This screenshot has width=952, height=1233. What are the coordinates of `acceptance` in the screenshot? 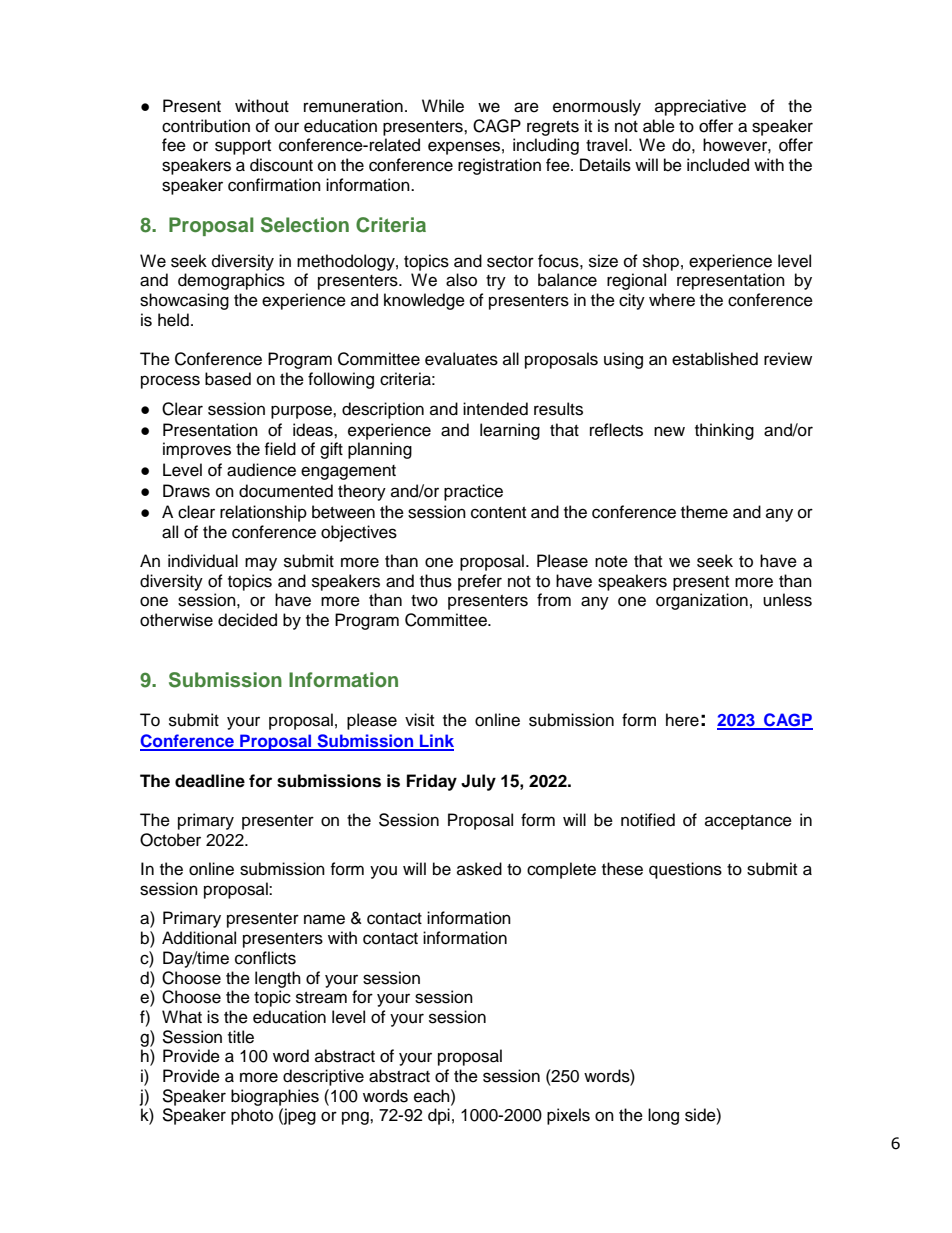 It's located at (748, 822).
